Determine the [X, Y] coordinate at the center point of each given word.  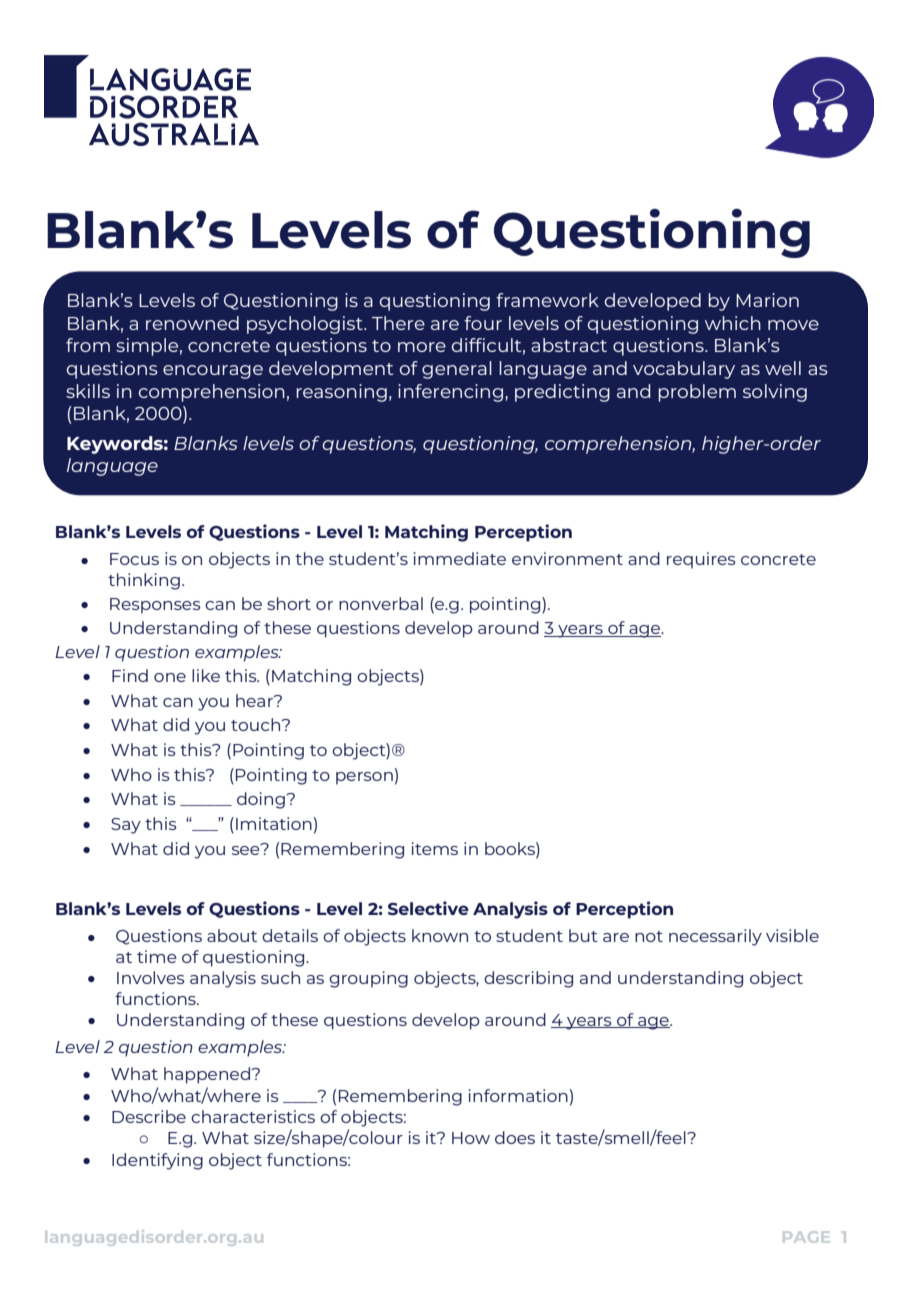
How [471, 1138]
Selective [428, 908]
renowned [192, 323]
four [483, 323]
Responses [155, 606]
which [733, 323]
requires [701, 560]
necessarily [715, 937]
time [157, 956]
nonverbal [381, 603]
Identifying [157, 1161]
